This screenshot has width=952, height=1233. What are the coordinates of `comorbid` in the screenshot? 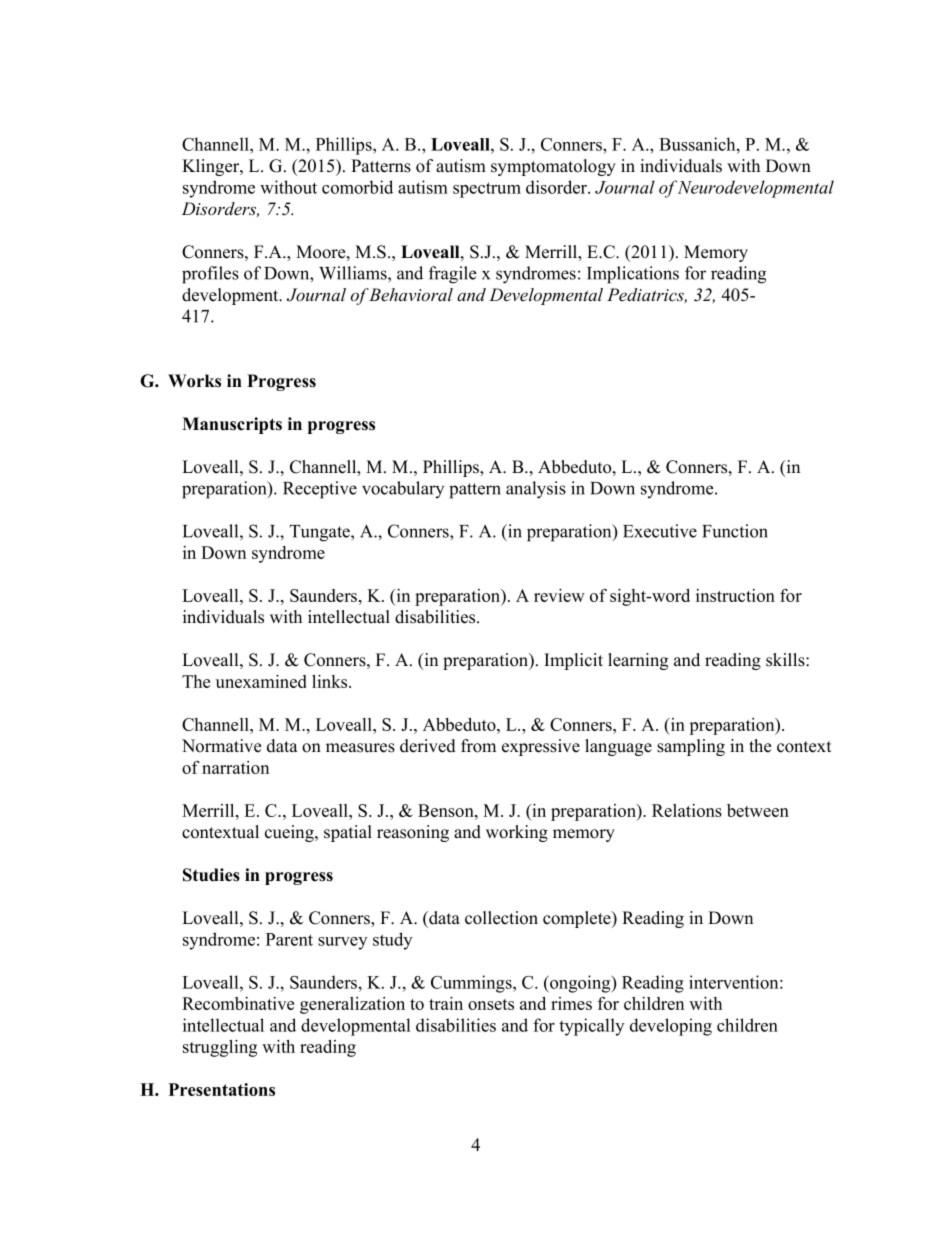 It's located at (357, 187).
